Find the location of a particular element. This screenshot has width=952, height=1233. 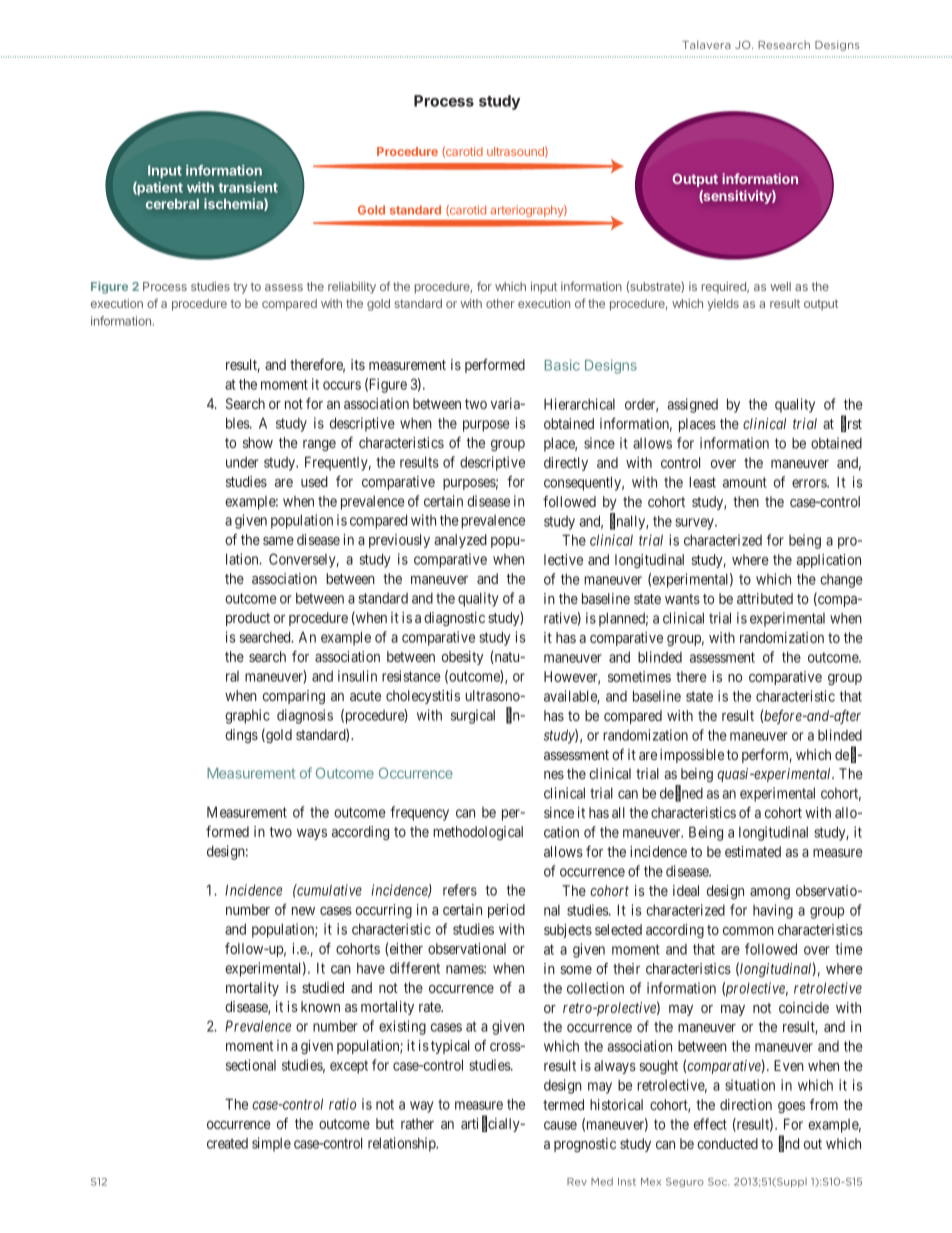

attributed is located at coordinates (765, 598).
